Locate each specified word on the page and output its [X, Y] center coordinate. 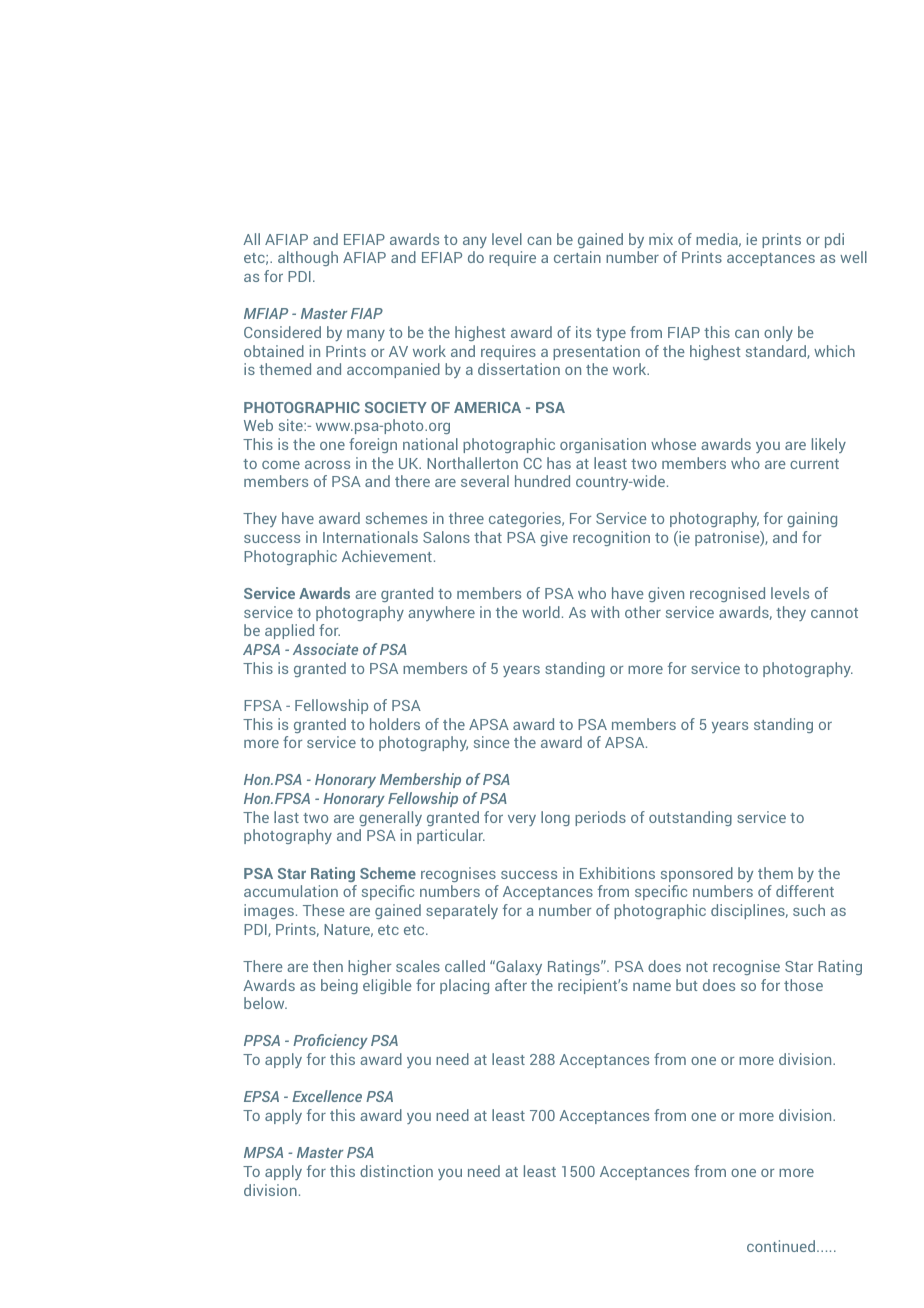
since [492, 742]
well [853, 257]
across [327, 465]
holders [395, 724]
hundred [542, 481]
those [803, 985]
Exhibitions [617, 873]
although [308, 258]
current [814, 464]
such [809, 910]
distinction [396, 1171]
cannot [834, 613]
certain [577, 257]
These [324, 910]
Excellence [327, 1096]
